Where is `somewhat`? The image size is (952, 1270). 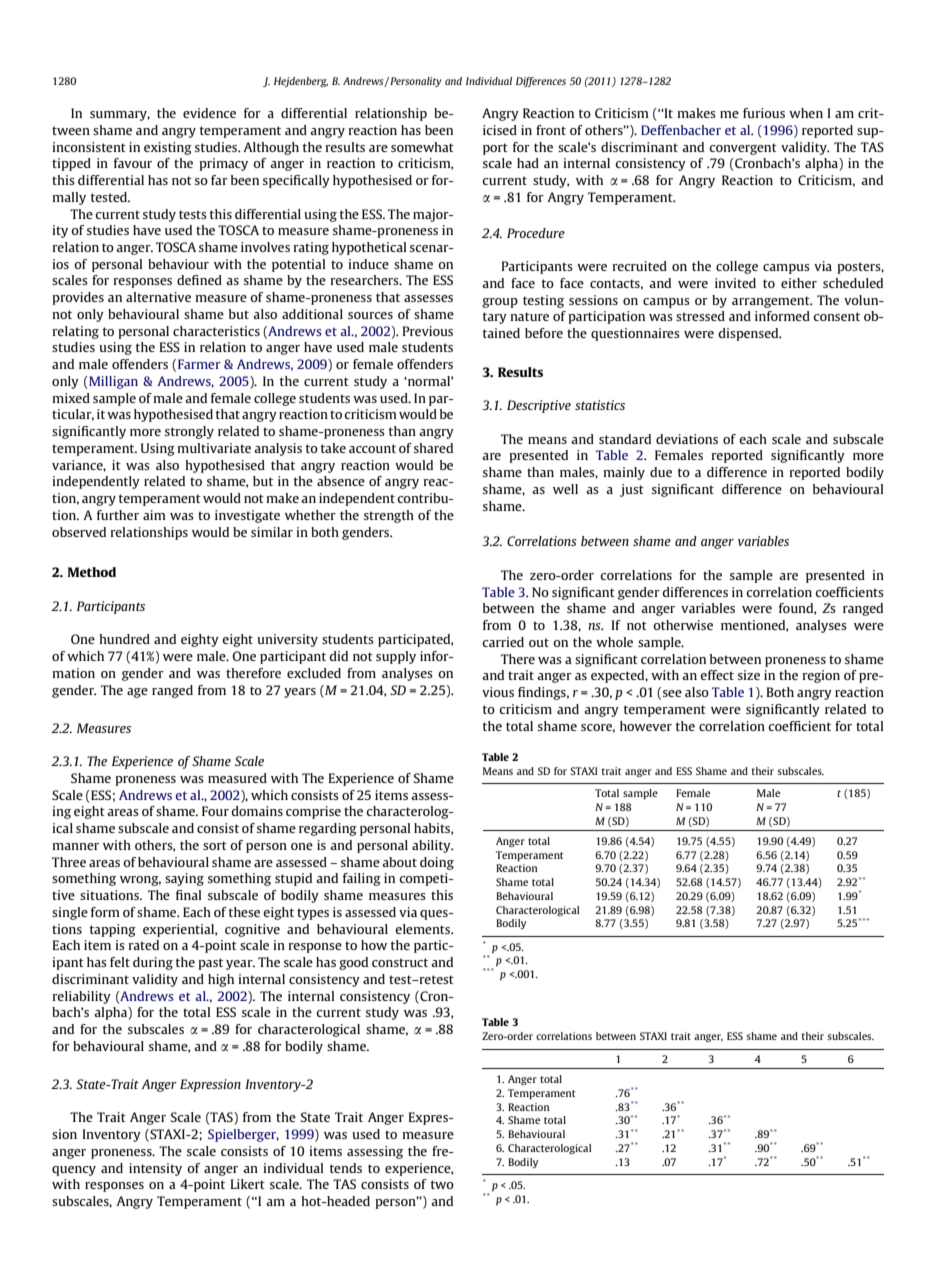
somewhat is located at coordinates (422, 147).
